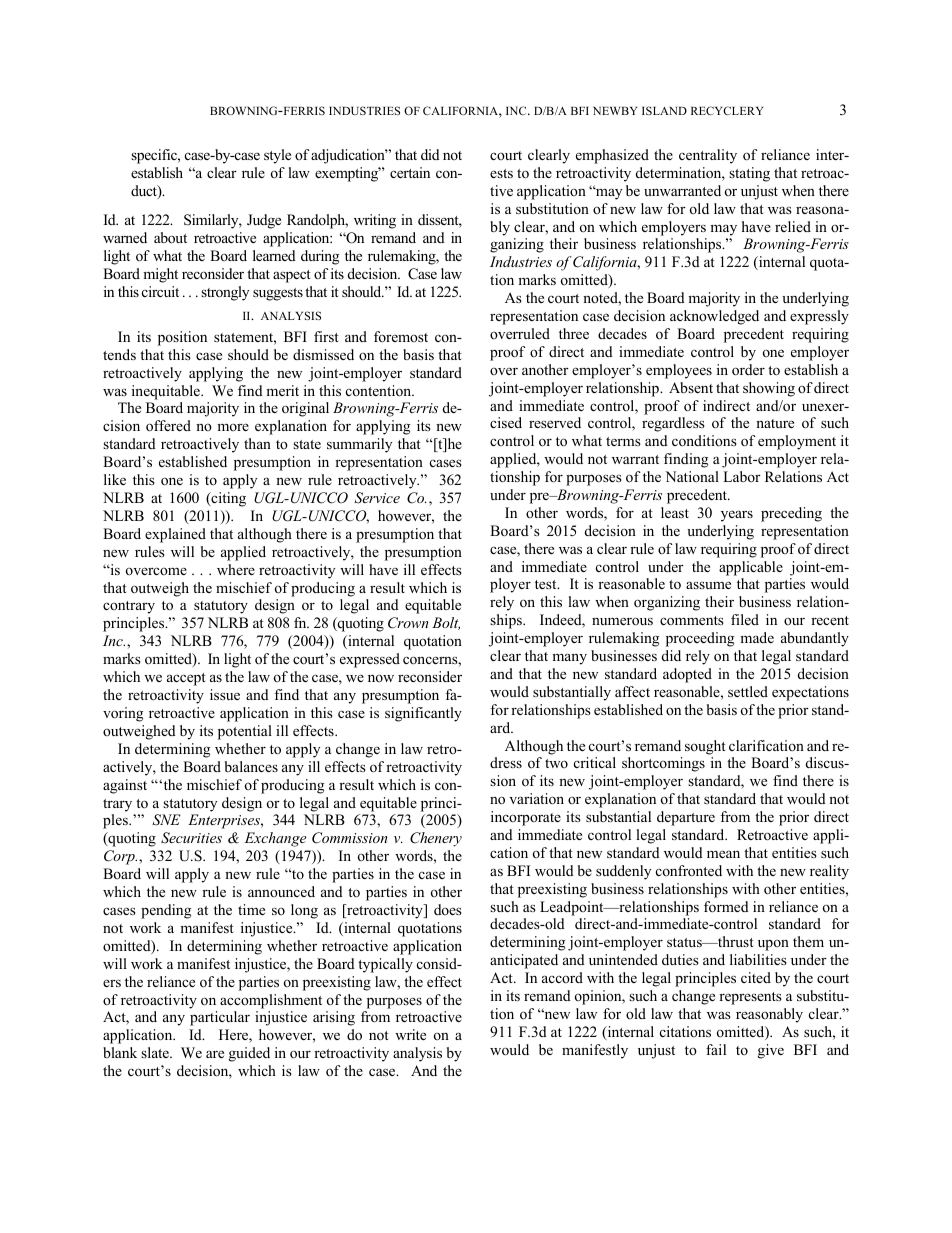 The width and height of the screenshot is (952, 1233). What do you see at coordinates (748, 691) in the screenshot?
I see `settled` at bounding box center [748, 691].
